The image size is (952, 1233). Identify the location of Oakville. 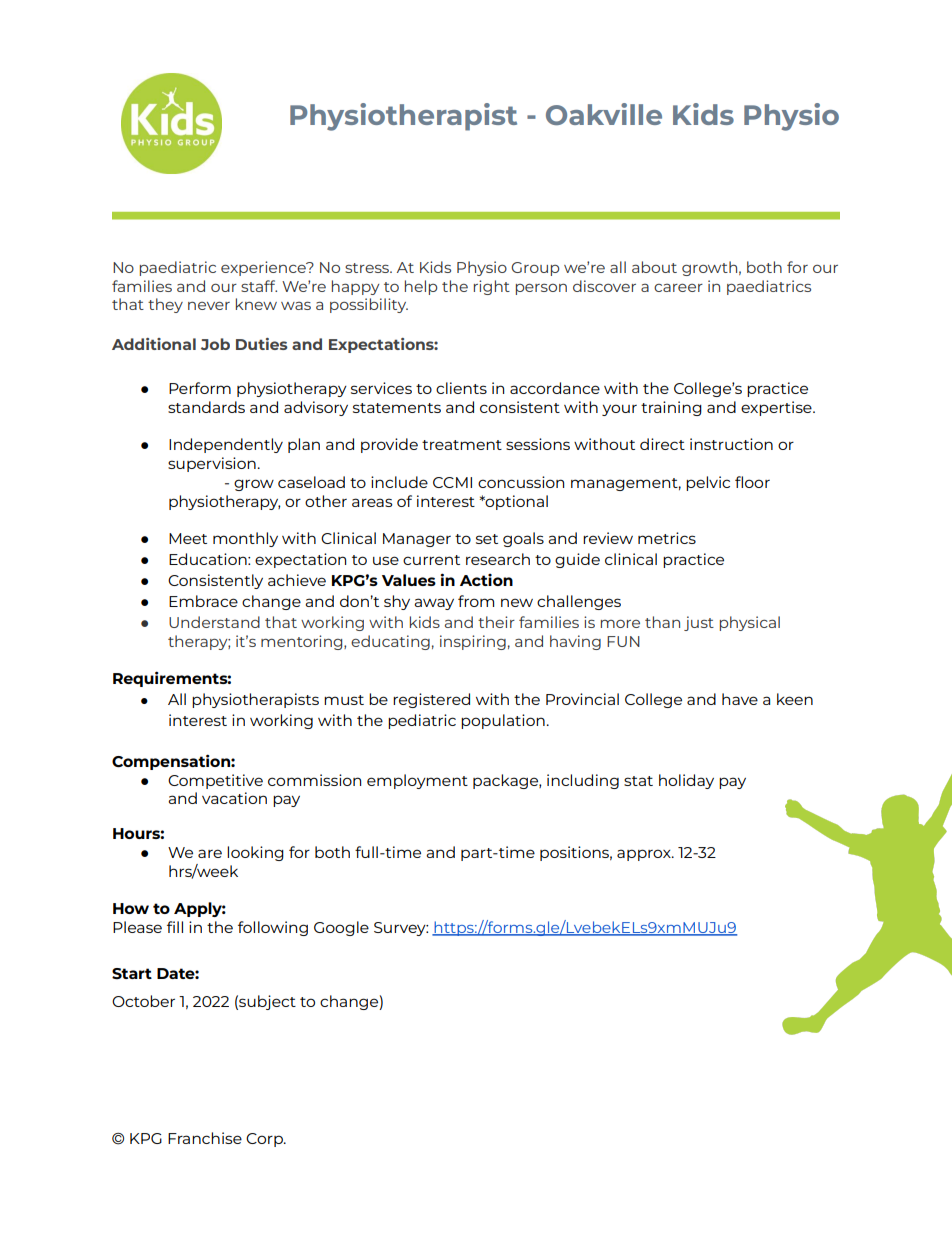
(604, 114).
